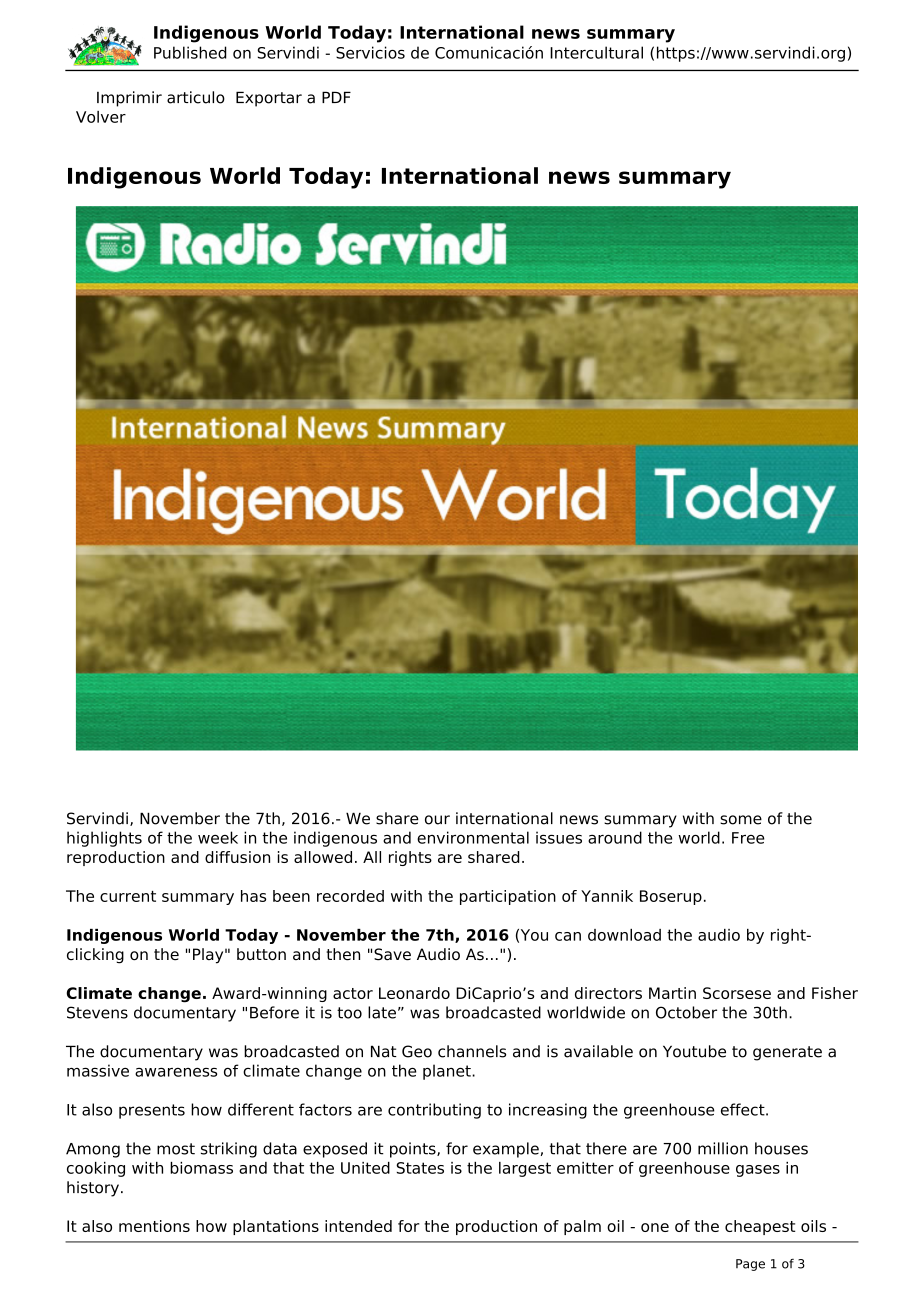 The image size is (924, 1308). Describe the element at coordinates (596, 52) in the screenshot. I see `Intercultural` at that location.
